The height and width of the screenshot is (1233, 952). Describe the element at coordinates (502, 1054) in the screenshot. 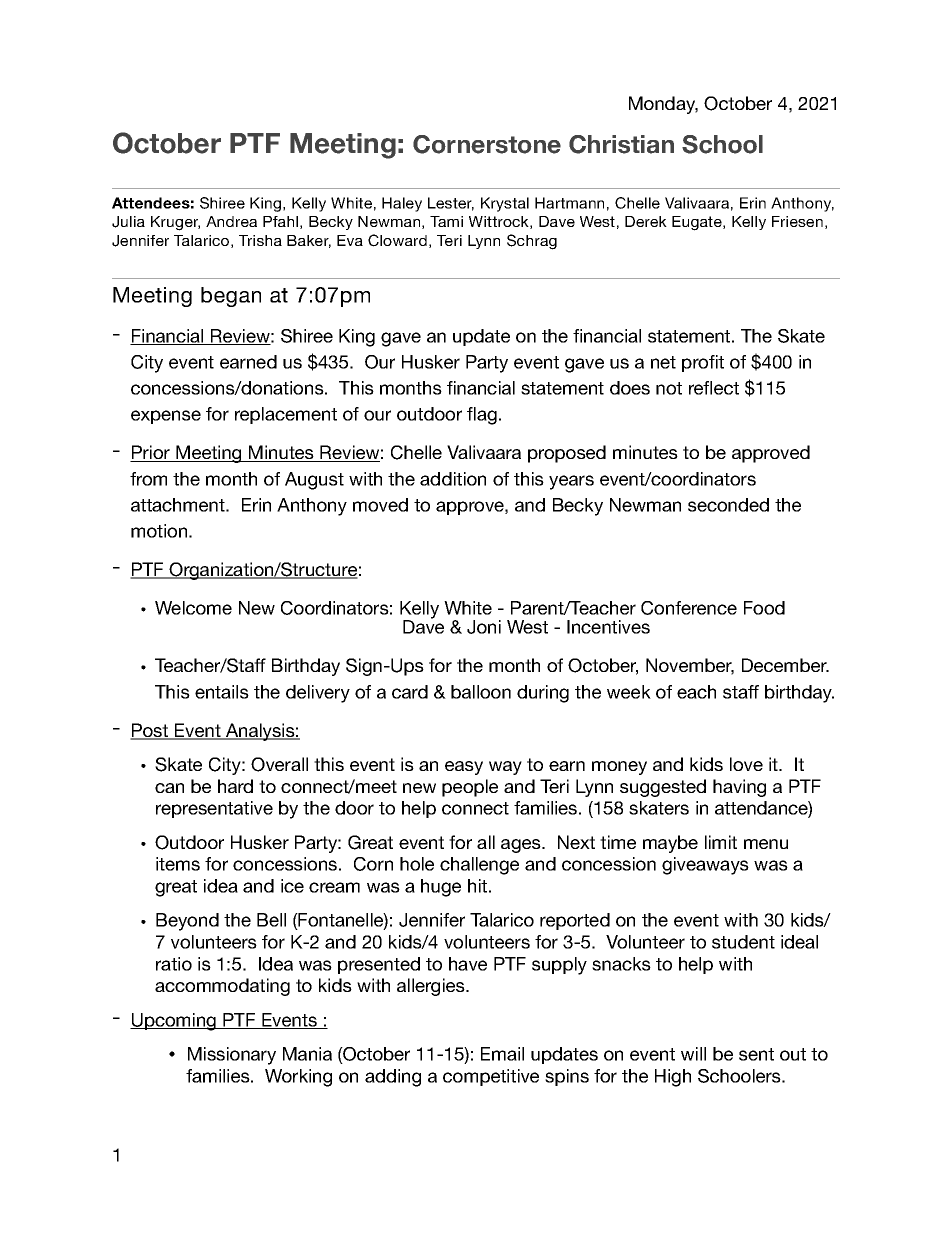

I see `Email` at that location.
